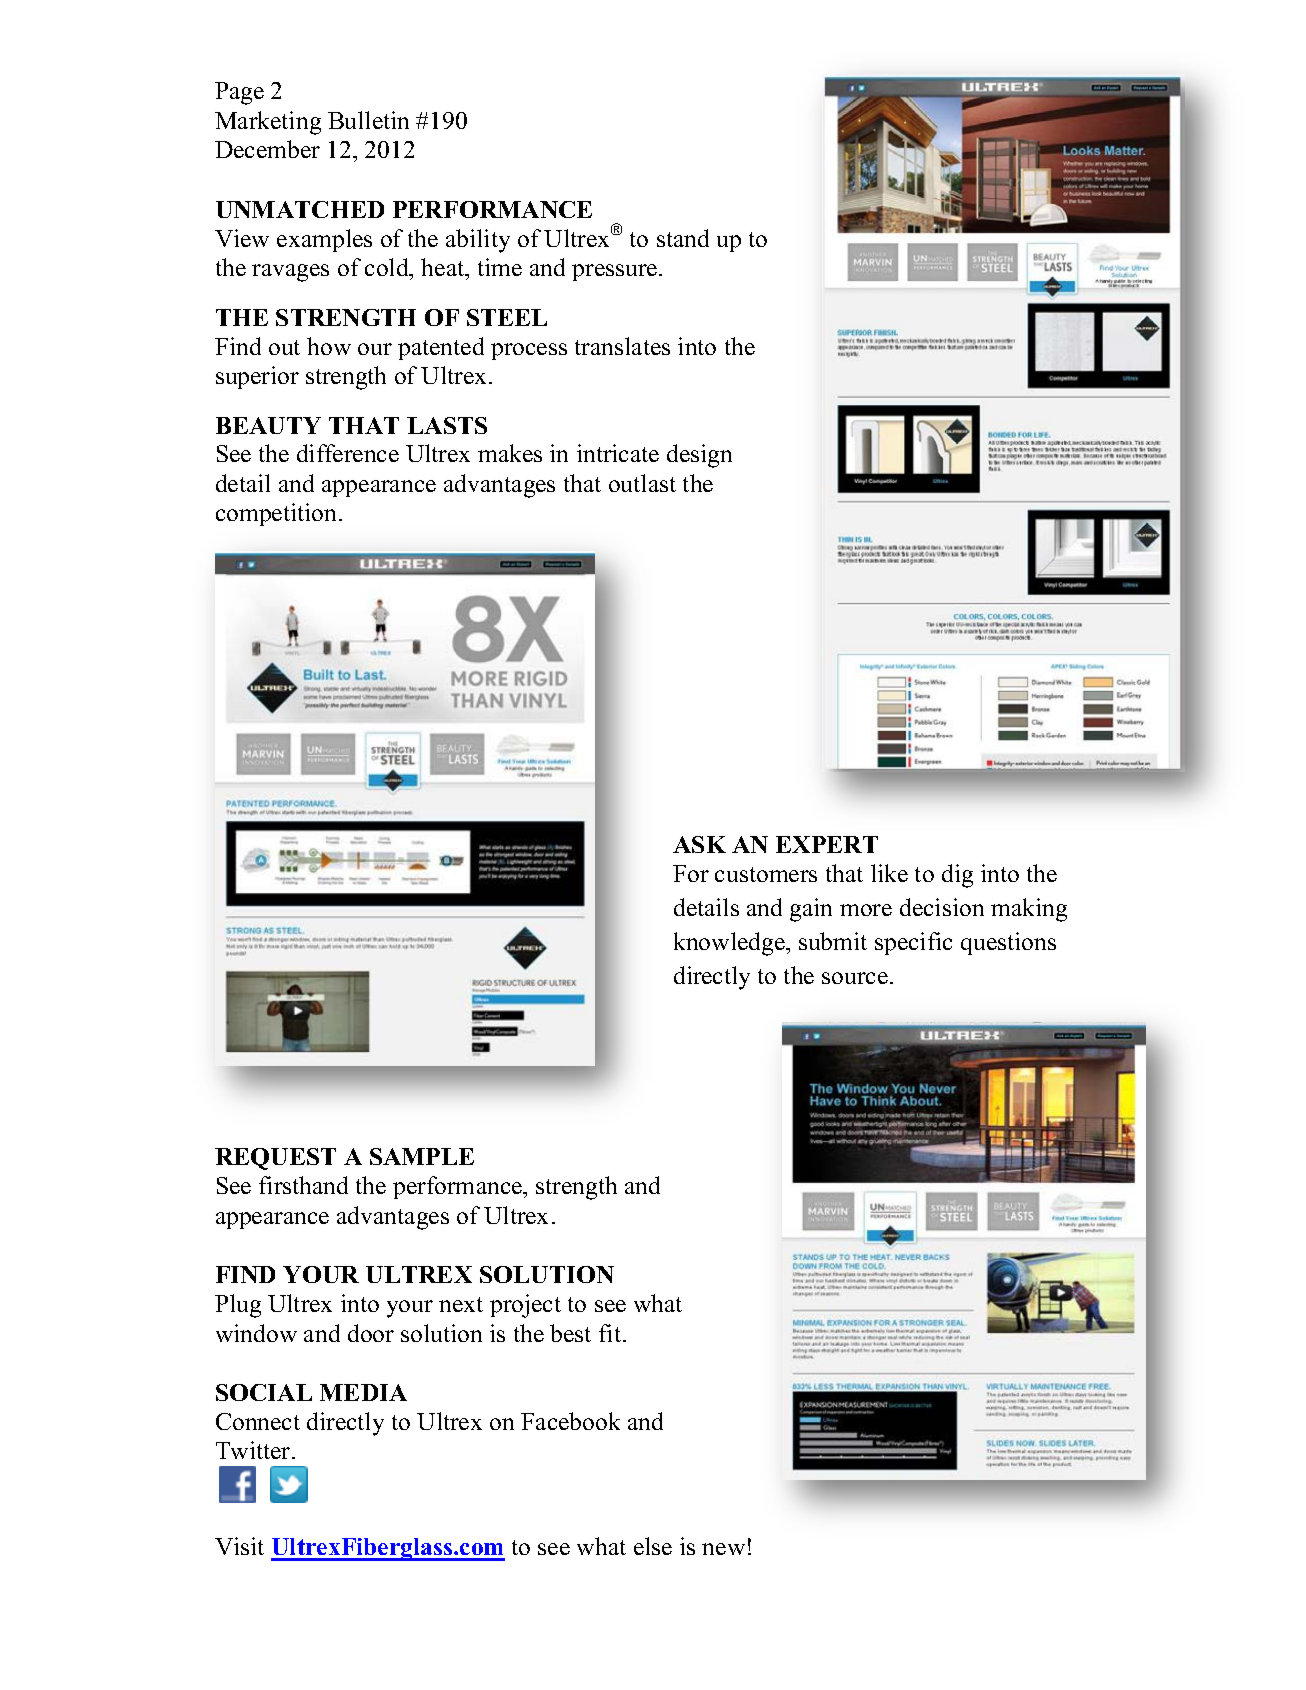  What do you see at coordinates (368, 120) in the screenshot?
I see `Bulletin` at bounding box center [368, 120].
